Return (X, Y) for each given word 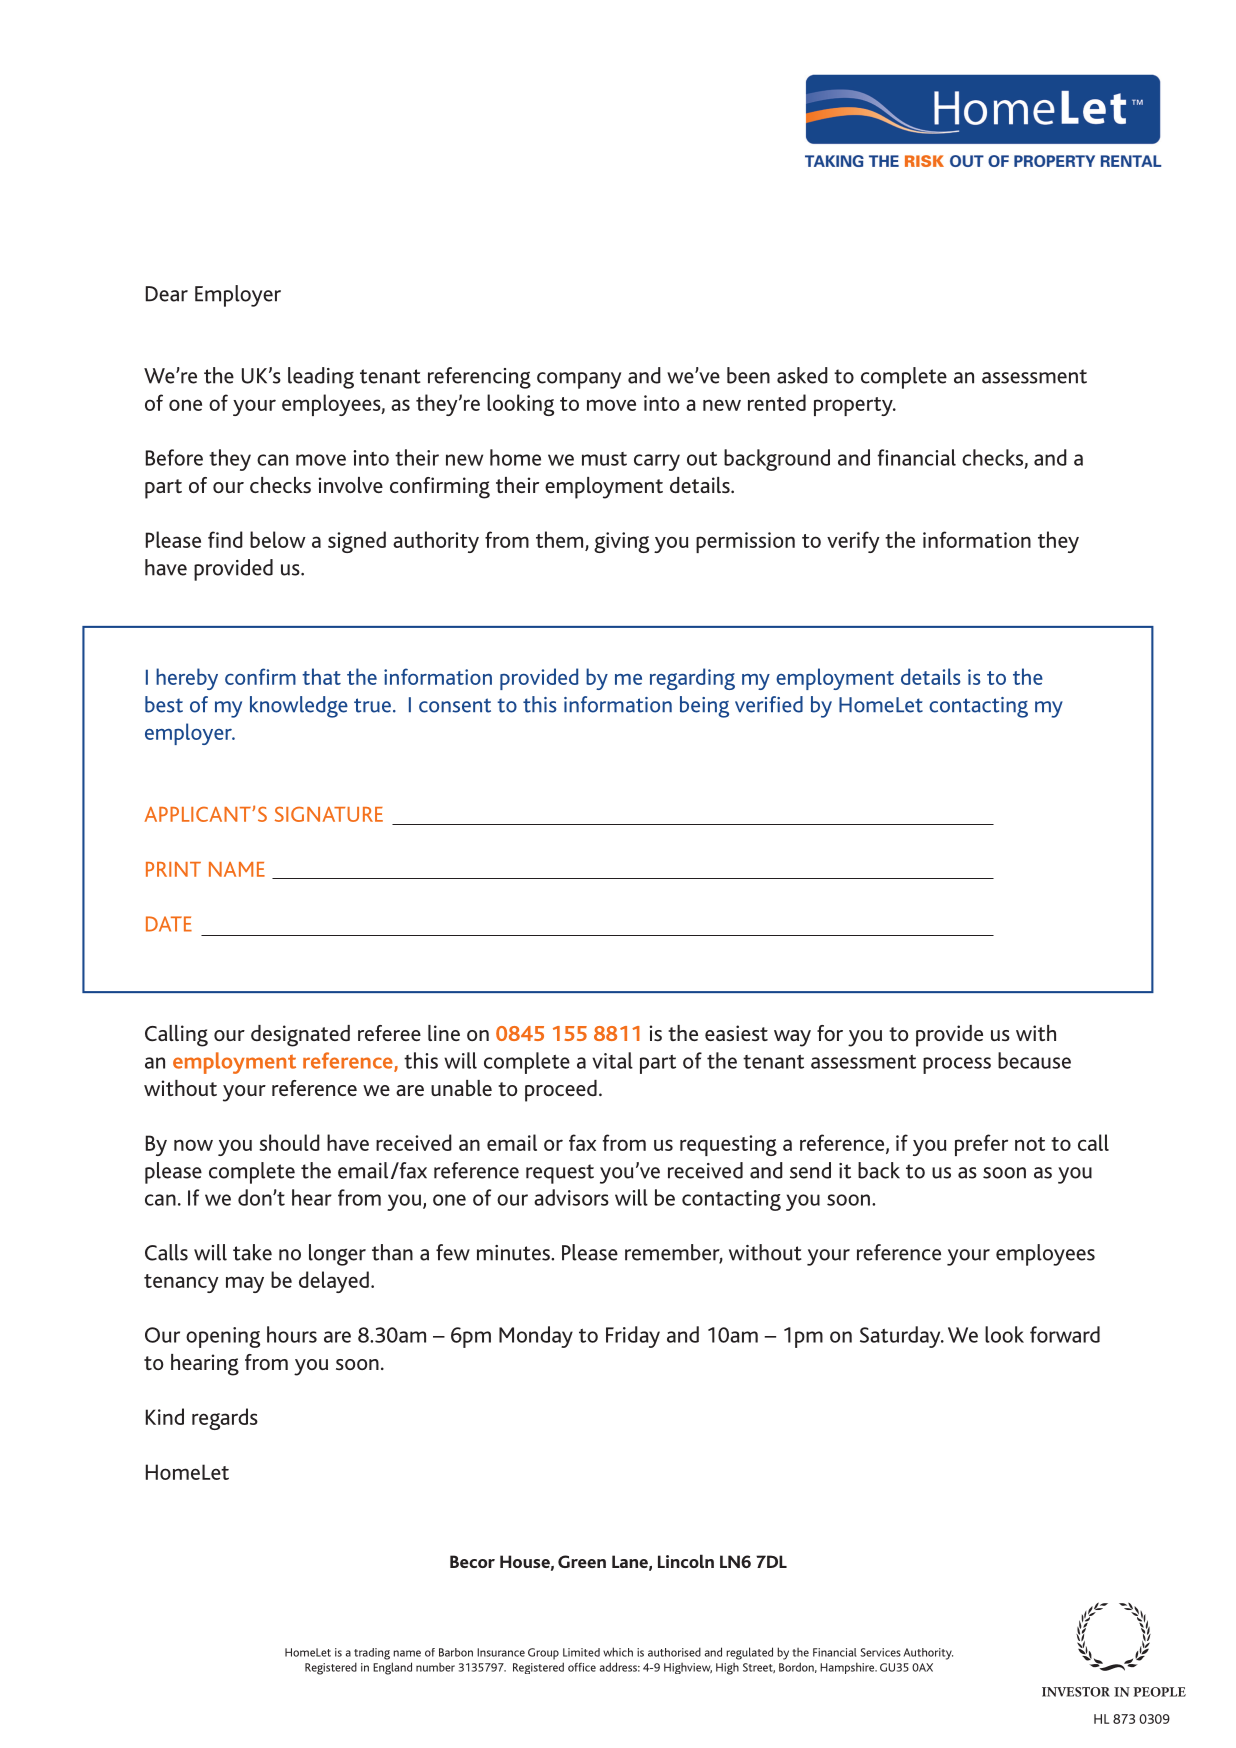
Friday (633, 1337)
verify (853, 542)
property (854, 406)
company (579, 380)
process (957, 1065)
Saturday (901, 1337)
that (321, 676)
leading (321, 378)
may (245, 1284)
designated (300, 1036)
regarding (692, 679)
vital (612, 1060)
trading (372, 1654)
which (618, 1652)
